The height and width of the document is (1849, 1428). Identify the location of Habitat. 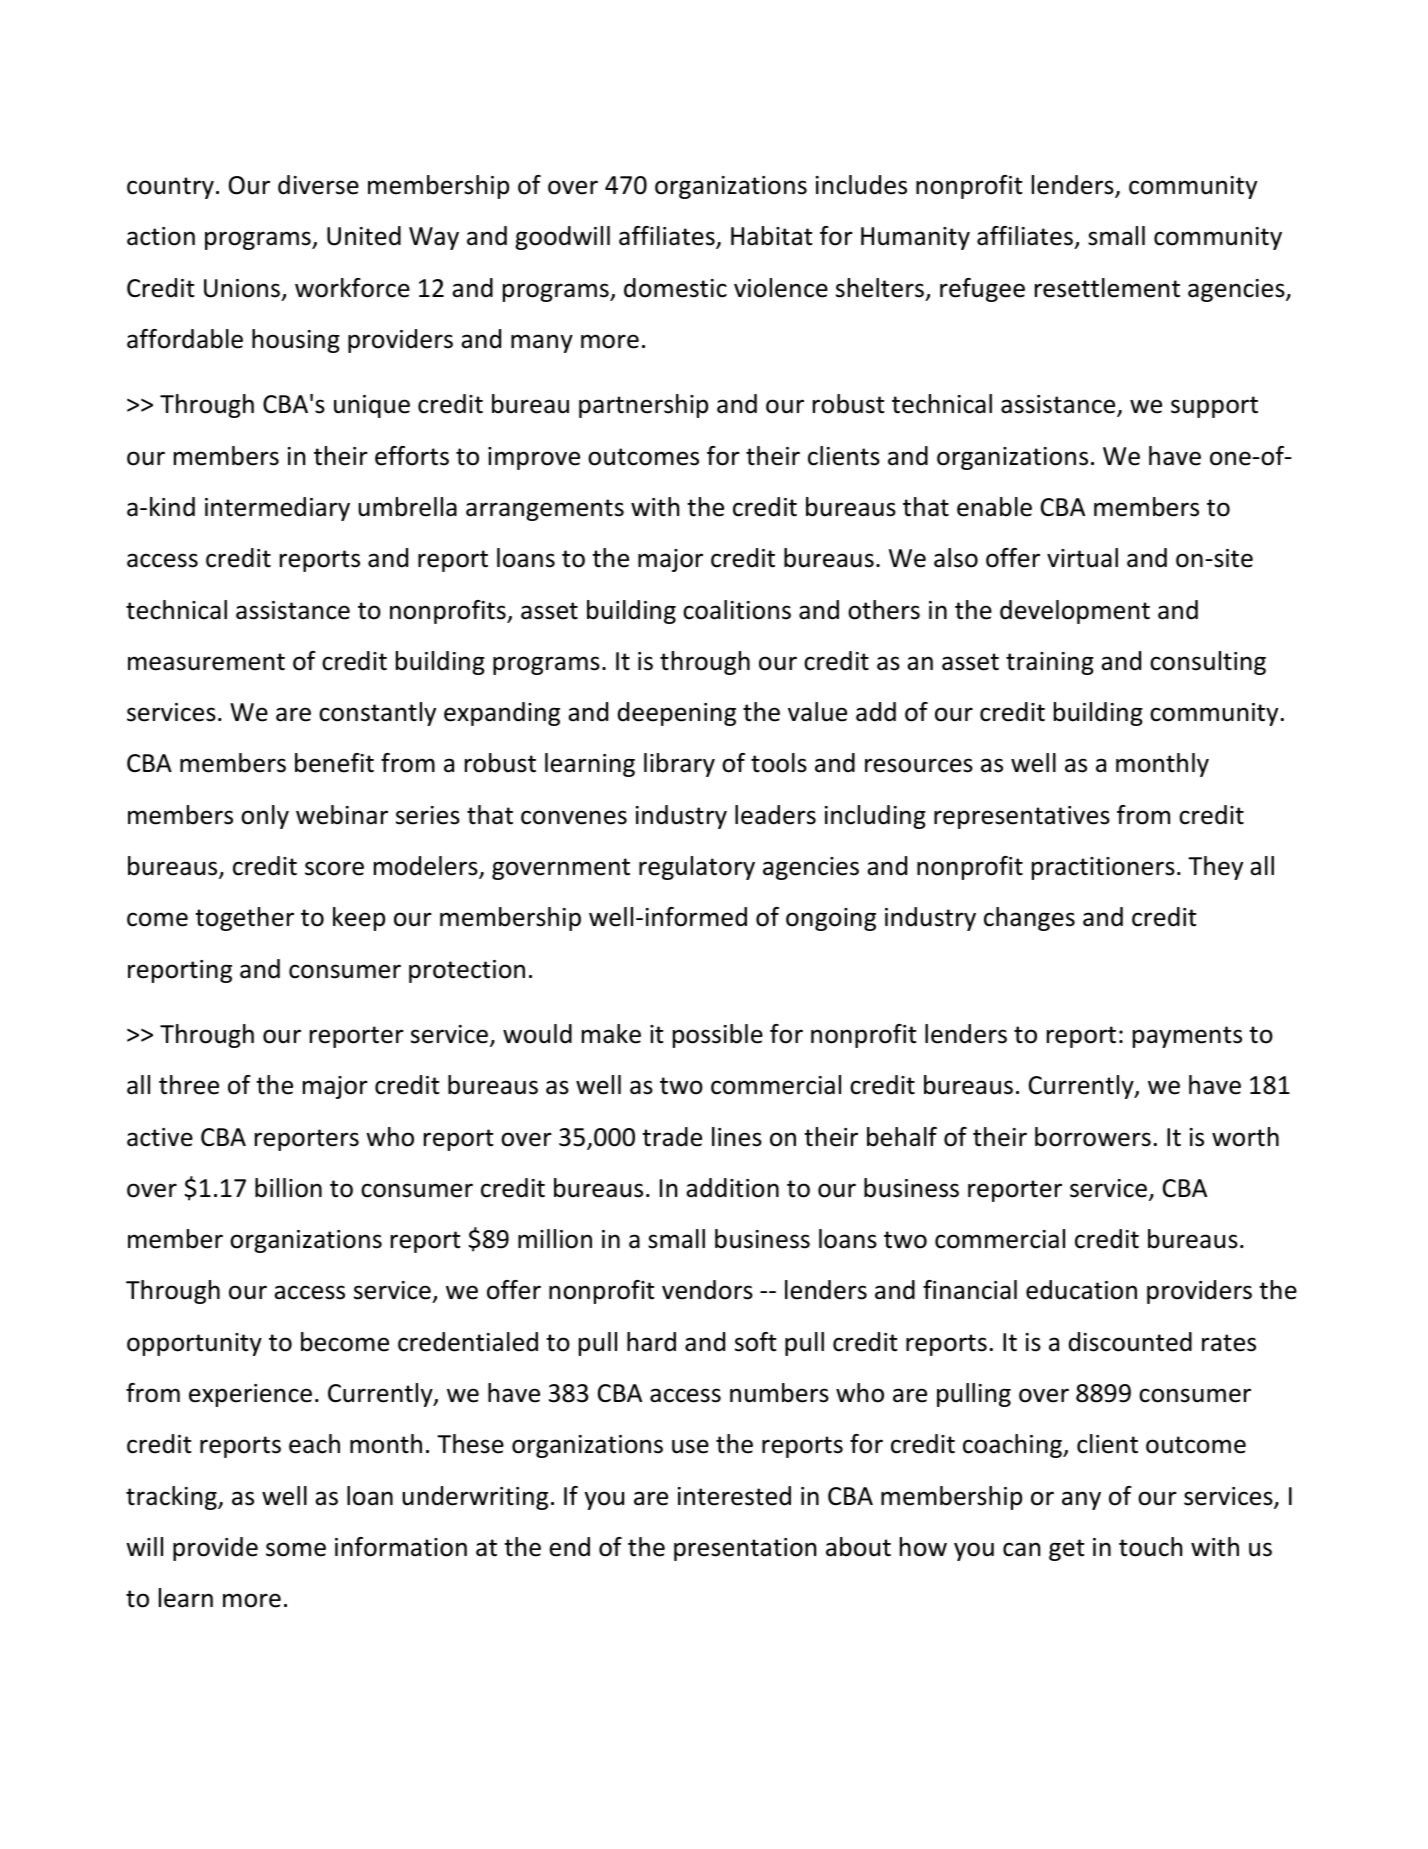
(772, 236).
